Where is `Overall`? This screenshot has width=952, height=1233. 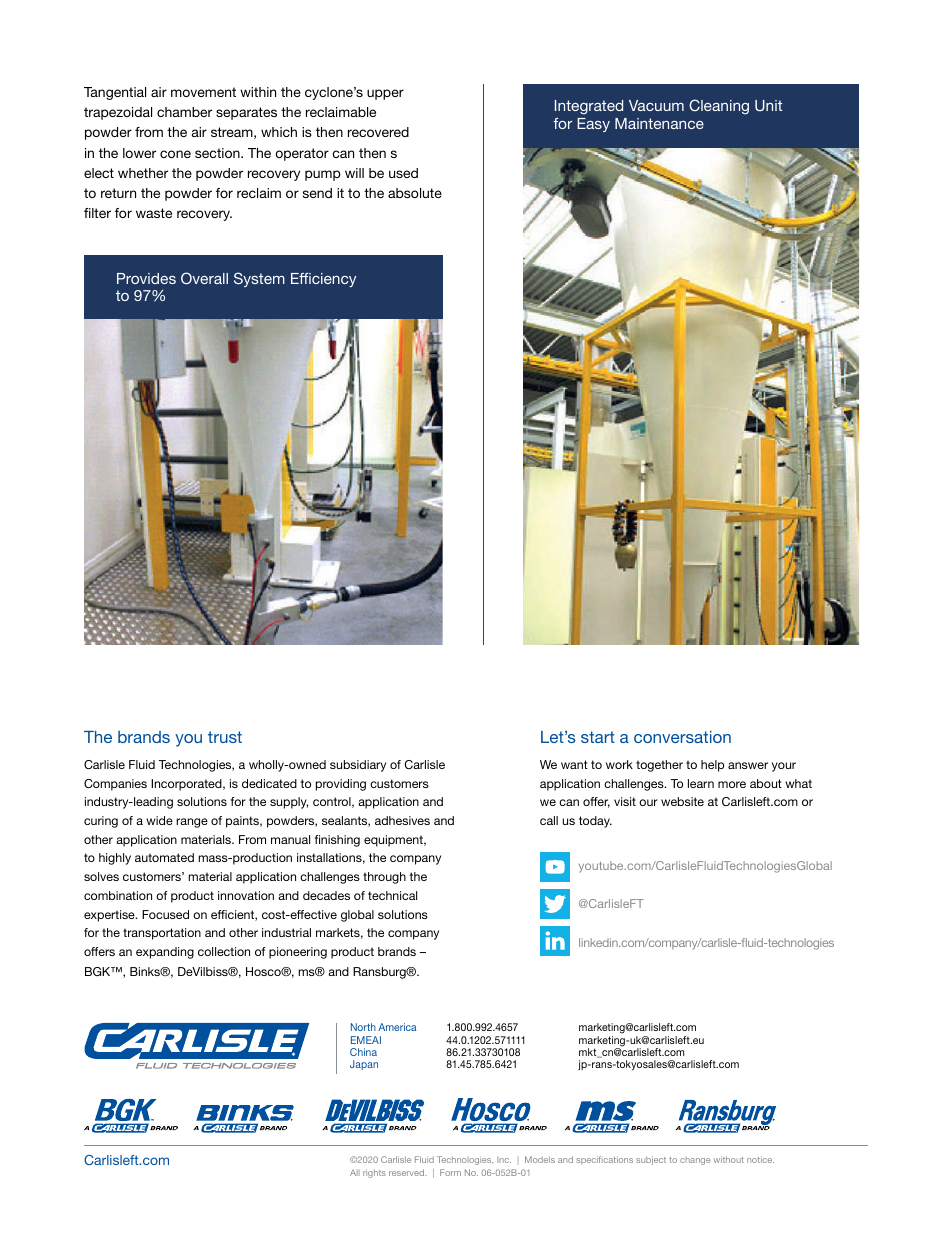 Overall is located at coordinates (204, 278).
